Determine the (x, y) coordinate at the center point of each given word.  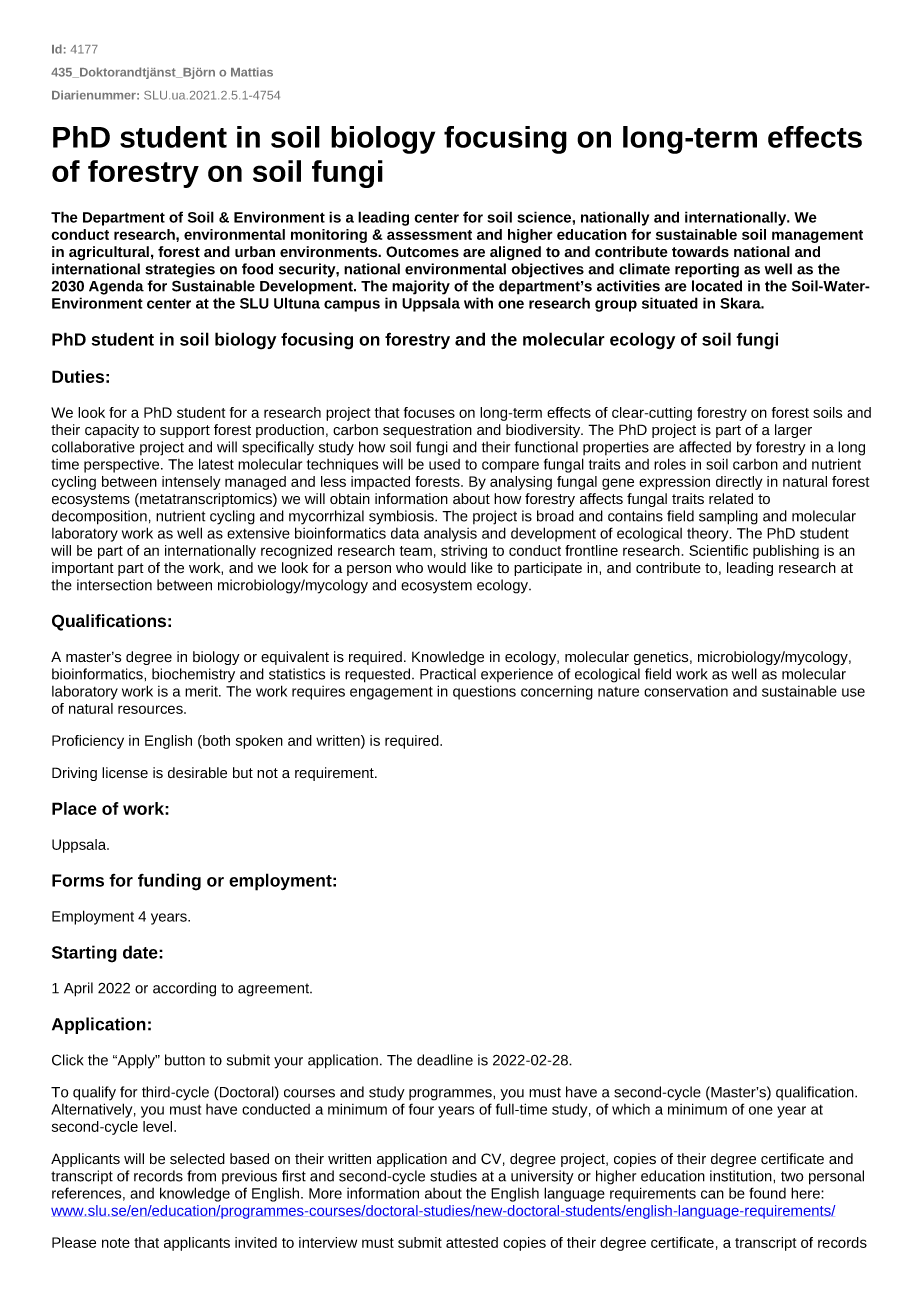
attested (472, 1242)
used (444, 464)
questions (484, 692)
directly (739, 483)
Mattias (252, 72)
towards (700, 251)
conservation (686, 691)
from (201, 1176)
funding (169, 882)
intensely (191, 483)
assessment (429, 235)
